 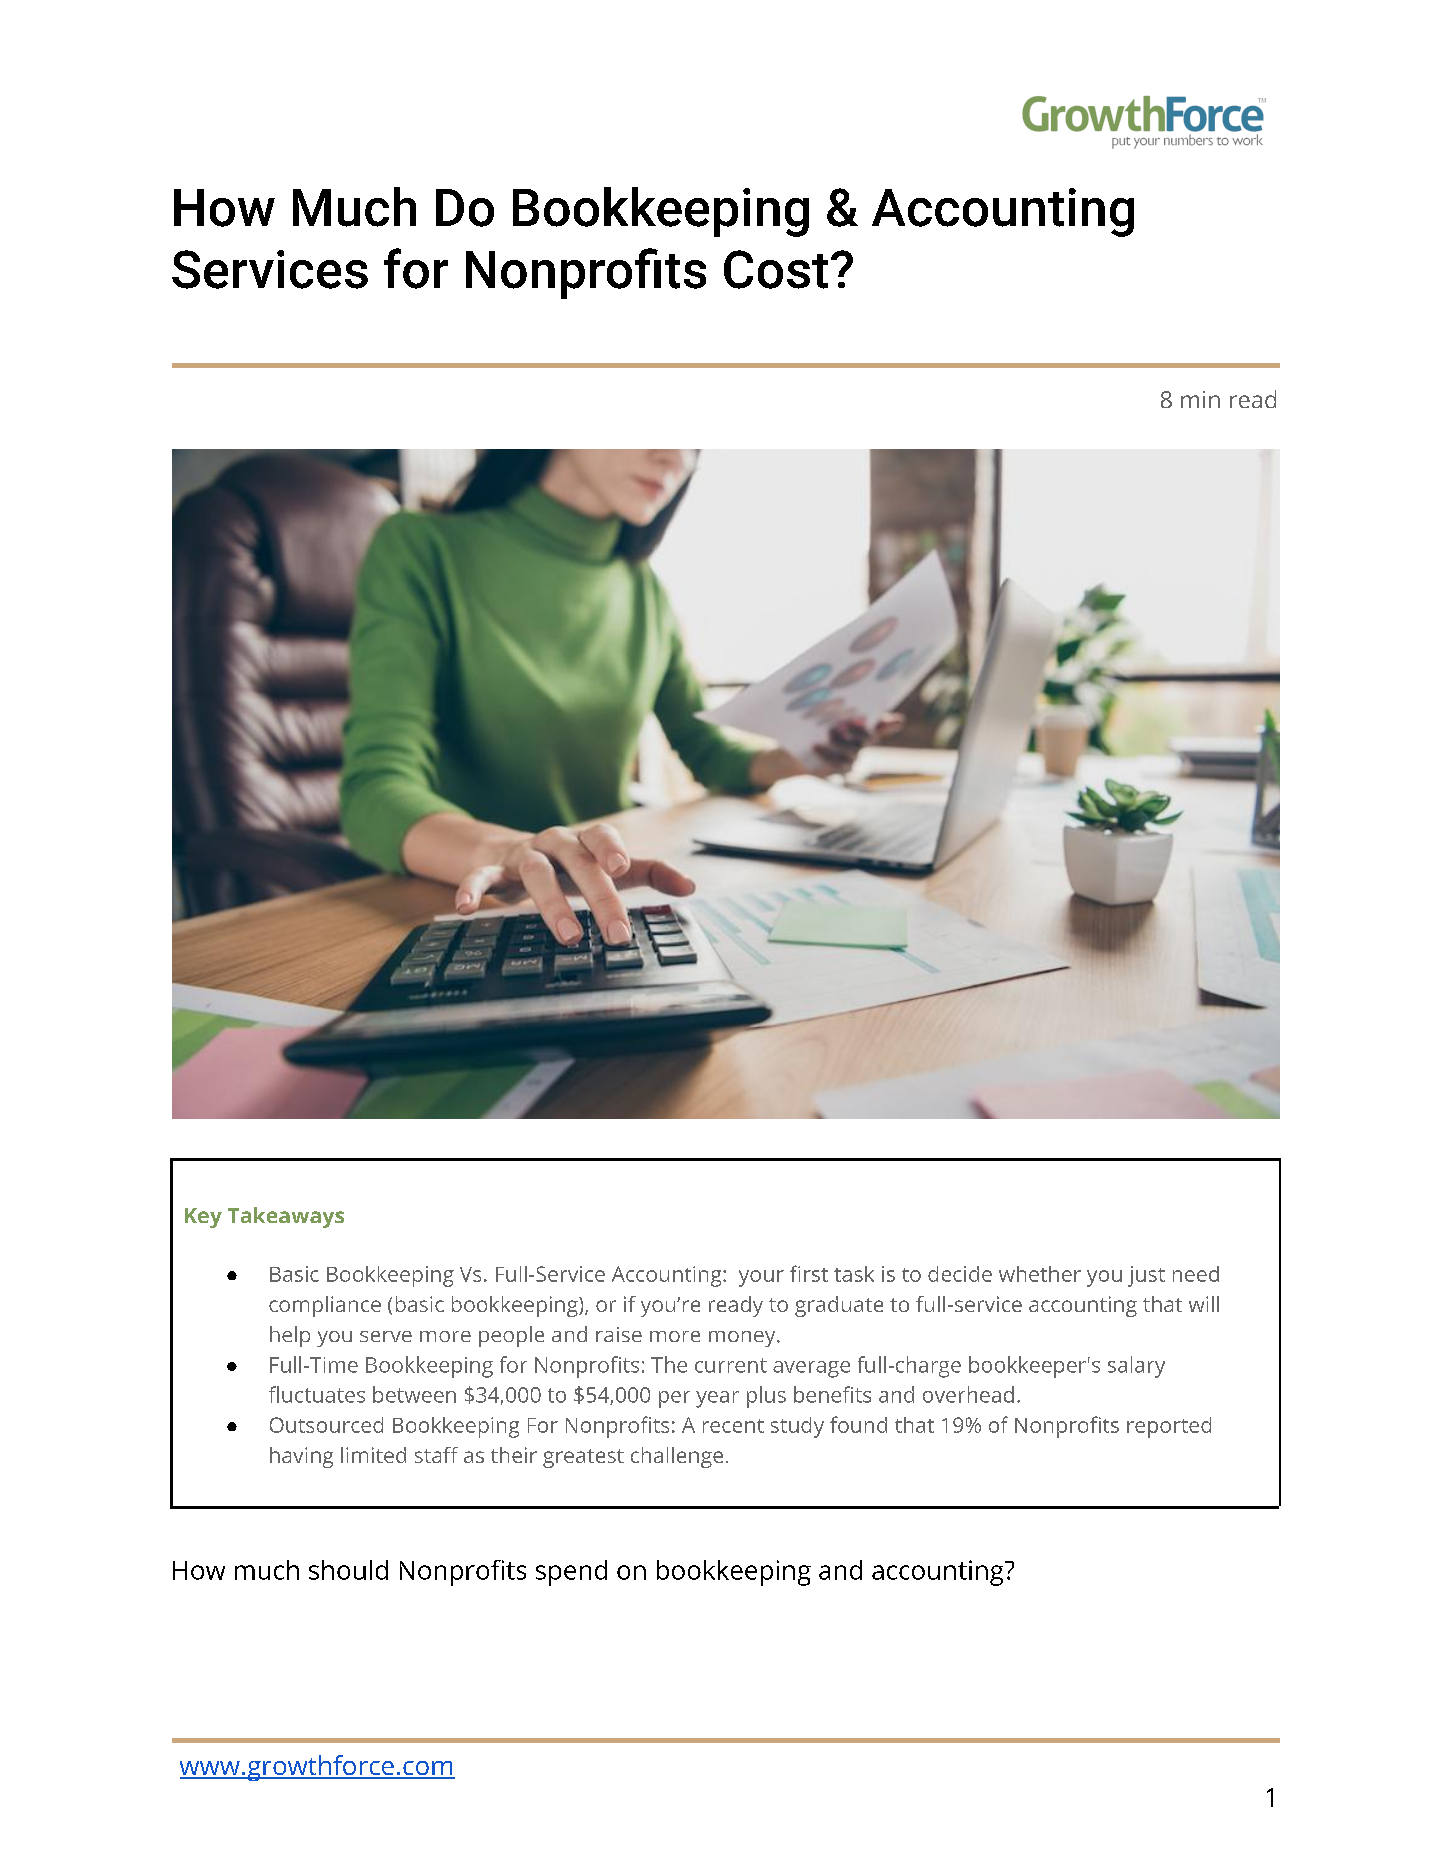 I want to click on compliance, so click(x=325, y=1306).
